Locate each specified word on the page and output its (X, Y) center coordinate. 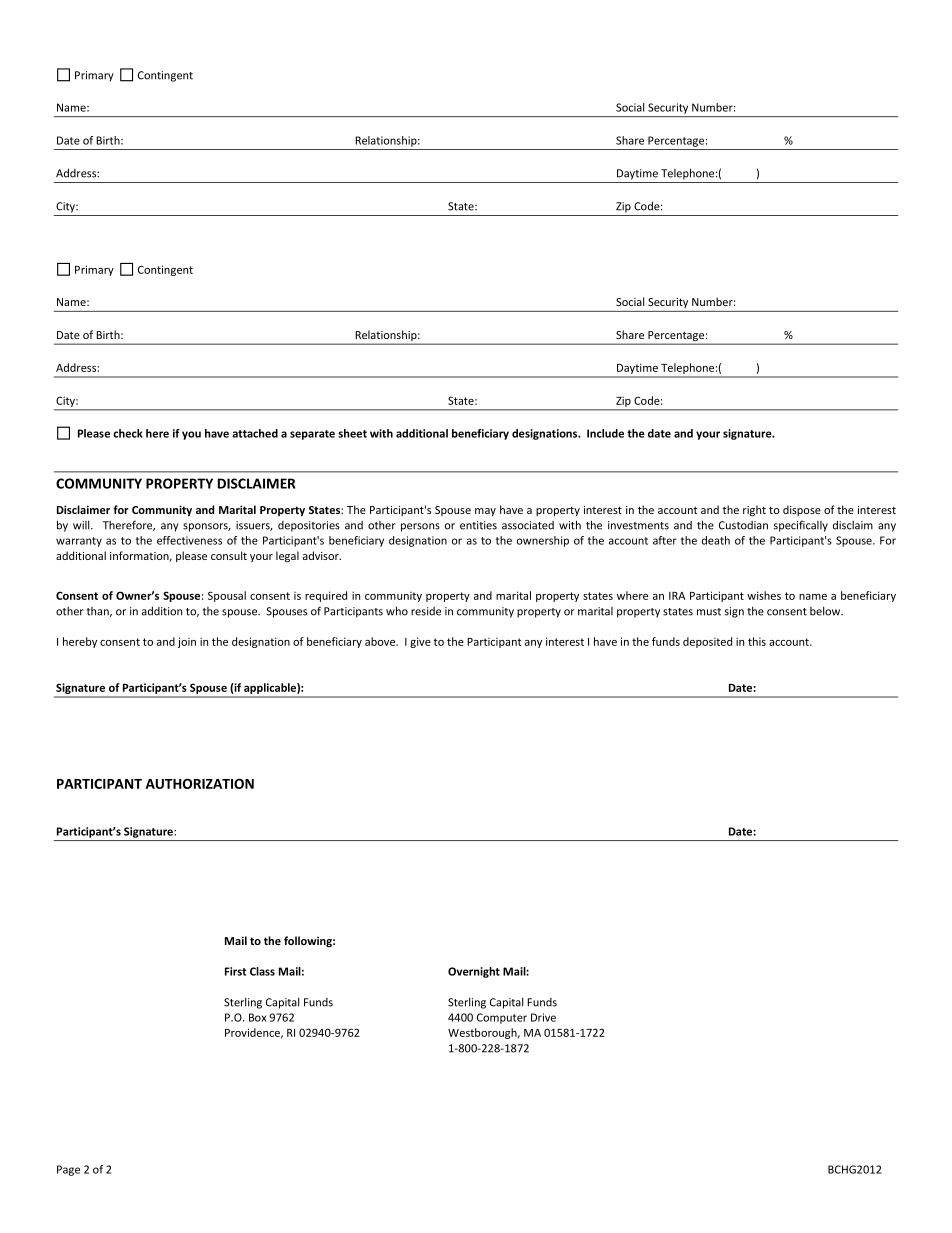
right (754, 511)
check (128, 433)
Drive (543, 1017)
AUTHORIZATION (200, 783)
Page (68, 1170)
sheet (352, 433)
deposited (707, 642)
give (420, 642)
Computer (502, 1018)
